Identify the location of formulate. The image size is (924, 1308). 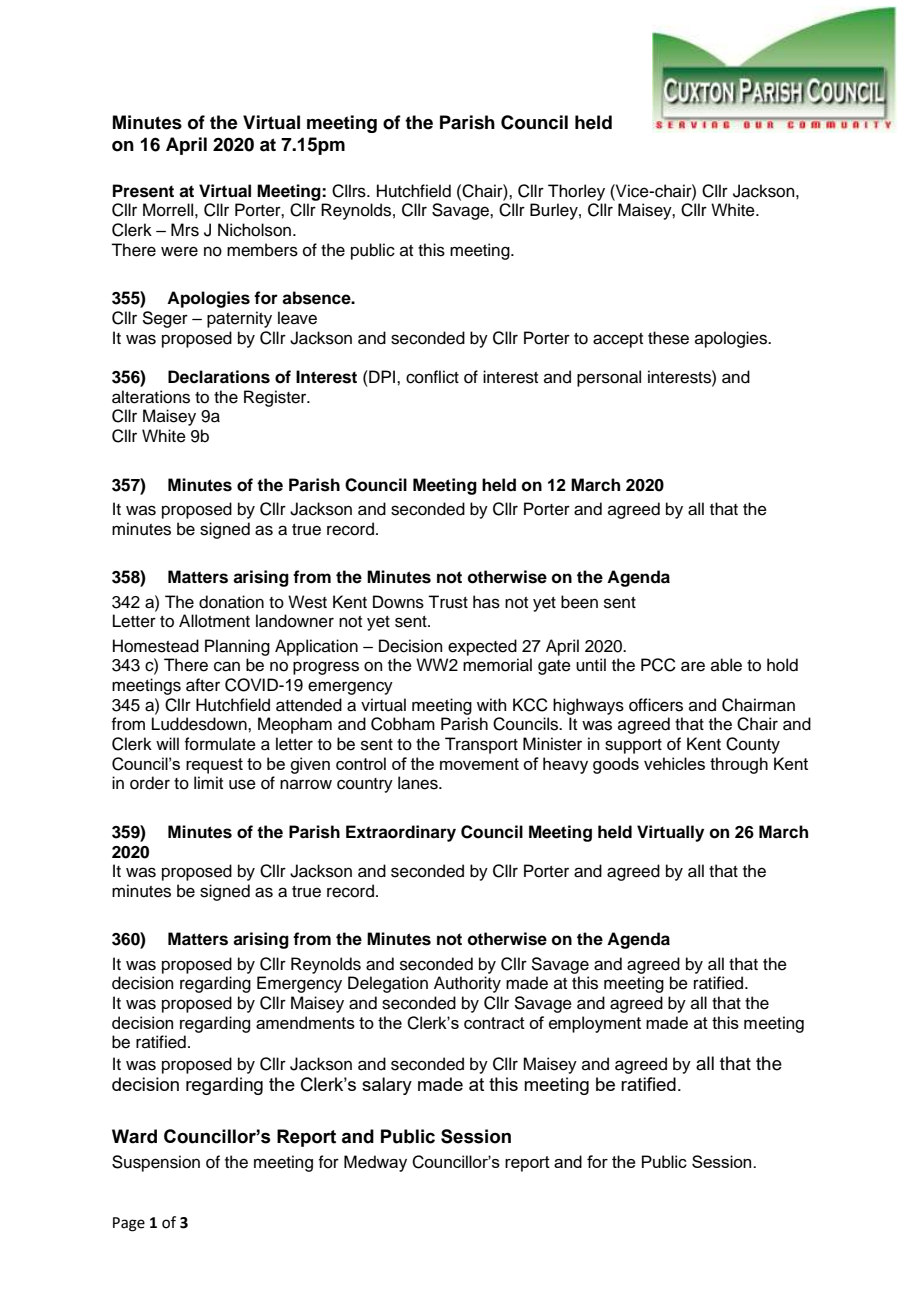
(220, 744).
